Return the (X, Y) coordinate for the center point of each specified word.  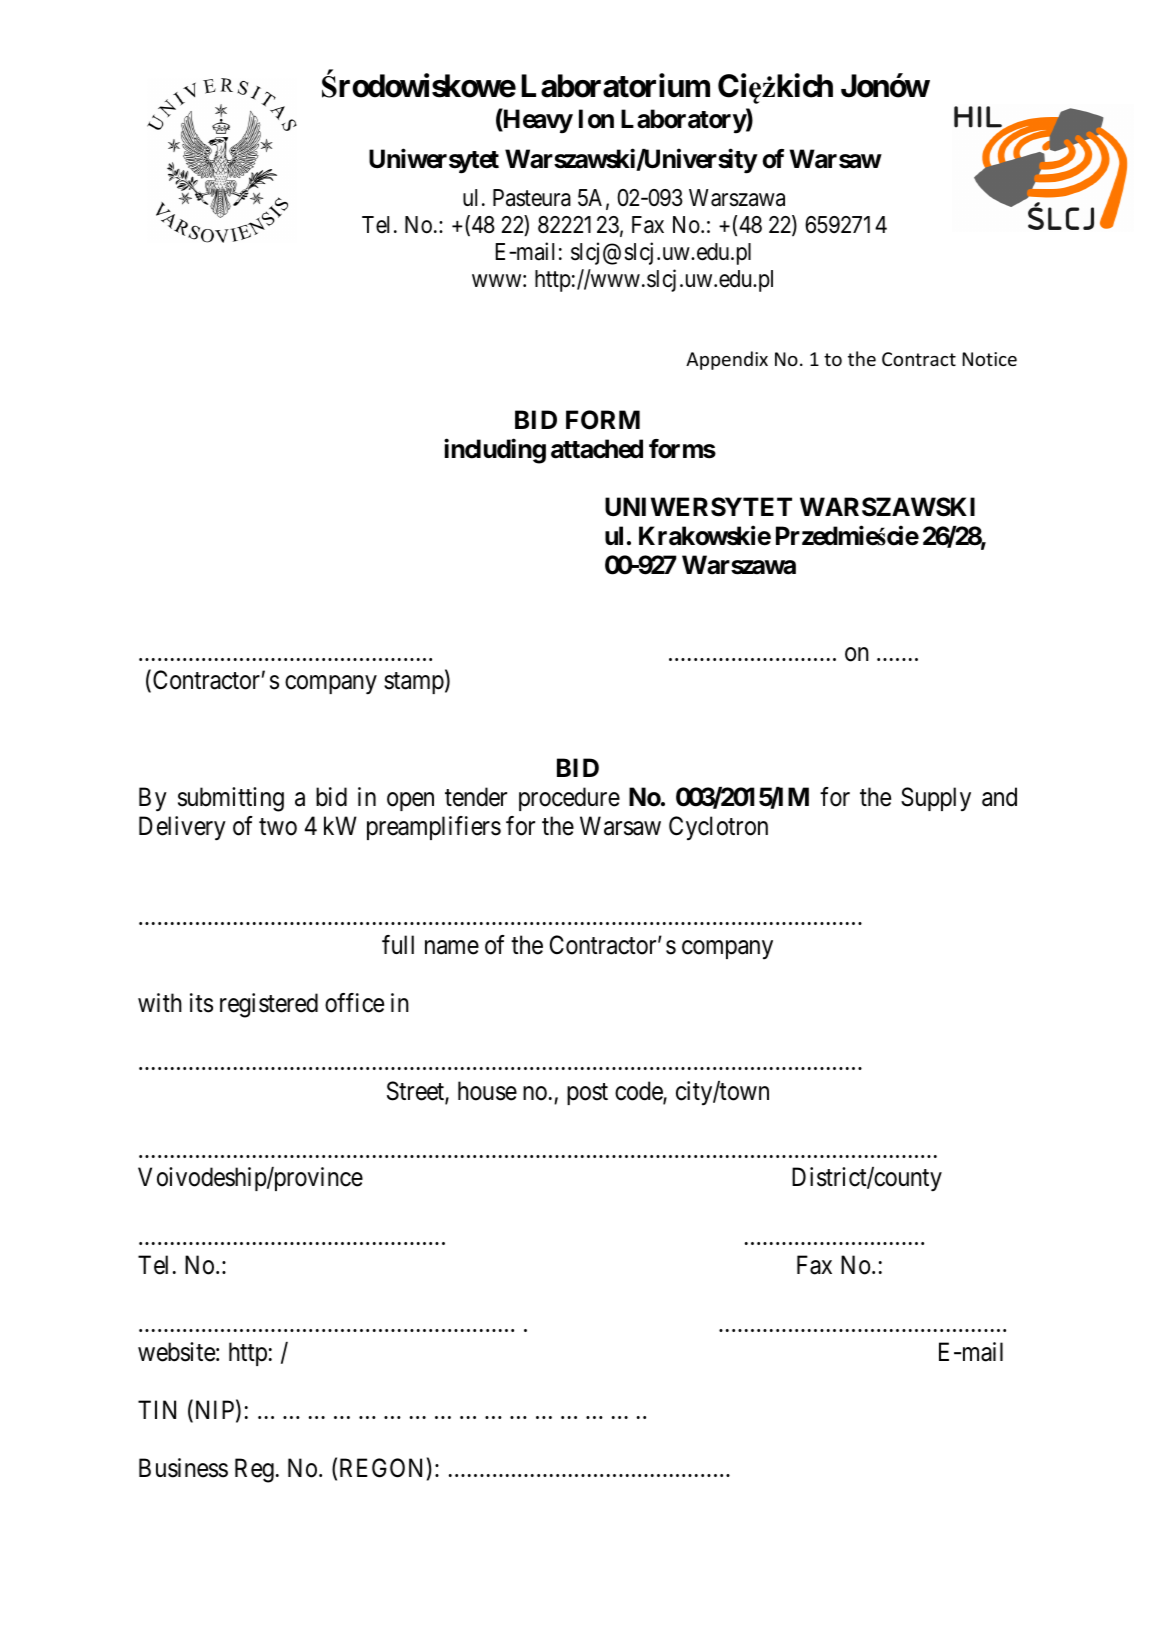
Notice (989, 359)
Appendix (727, 360)
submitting (231, 799)
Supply (936, 799)
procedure (569, 799)
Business (183, 1468)
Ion (596, 119)
